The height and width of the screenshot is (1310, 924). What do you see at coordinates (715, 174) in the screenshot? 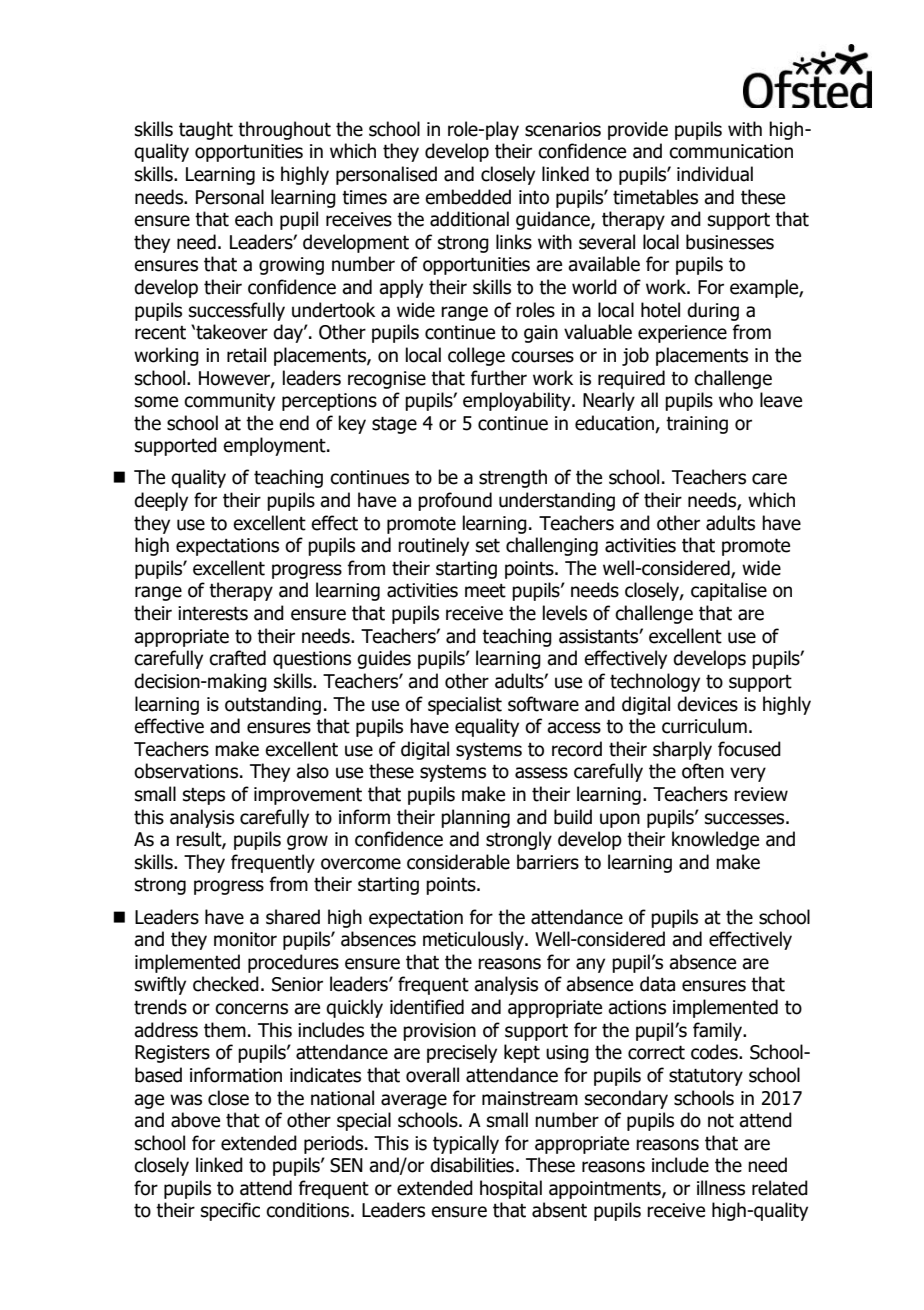
I see `individual` at bounding box center [715, 174].
